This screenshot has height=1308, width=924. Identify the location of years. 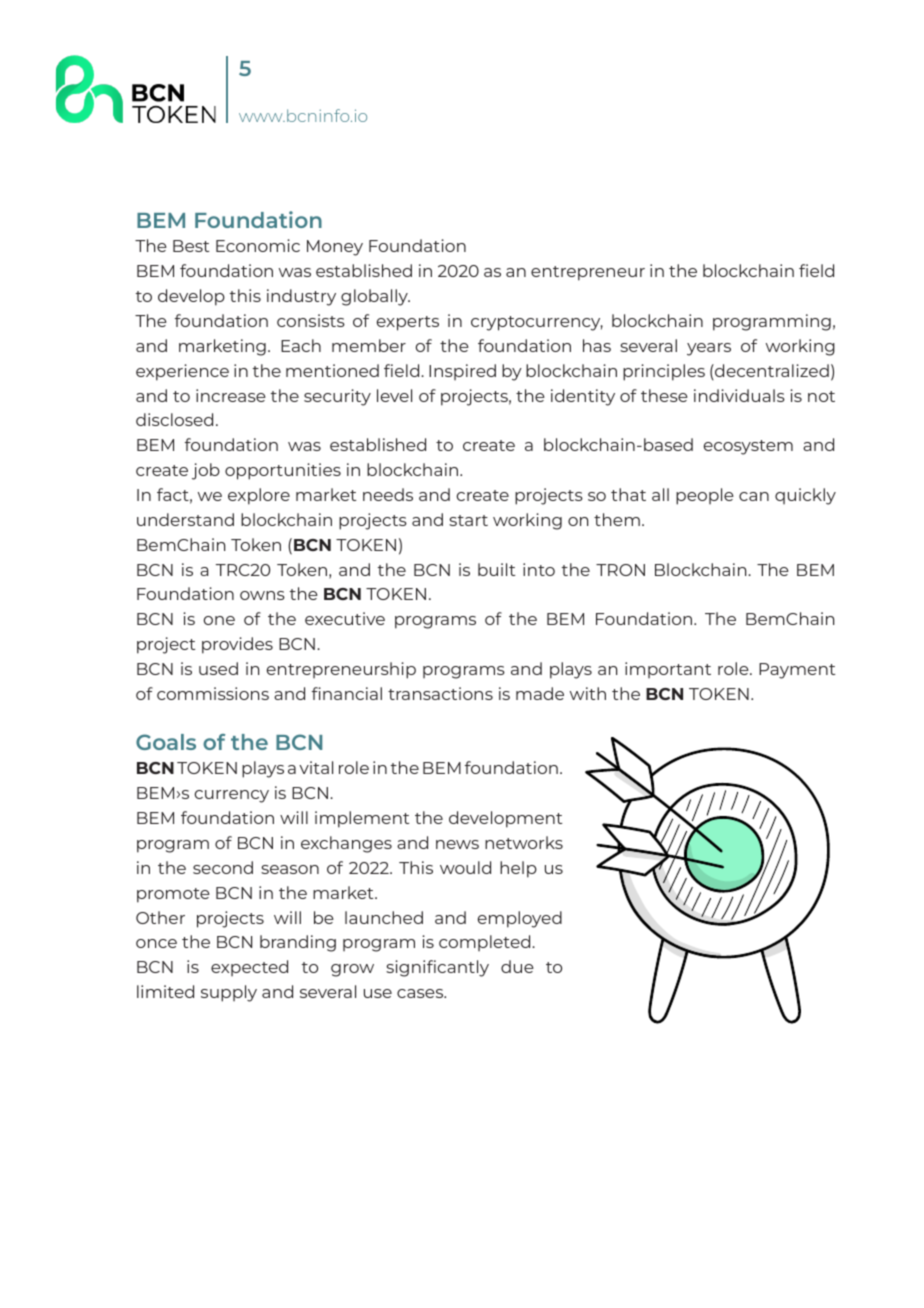
(709, 349).
